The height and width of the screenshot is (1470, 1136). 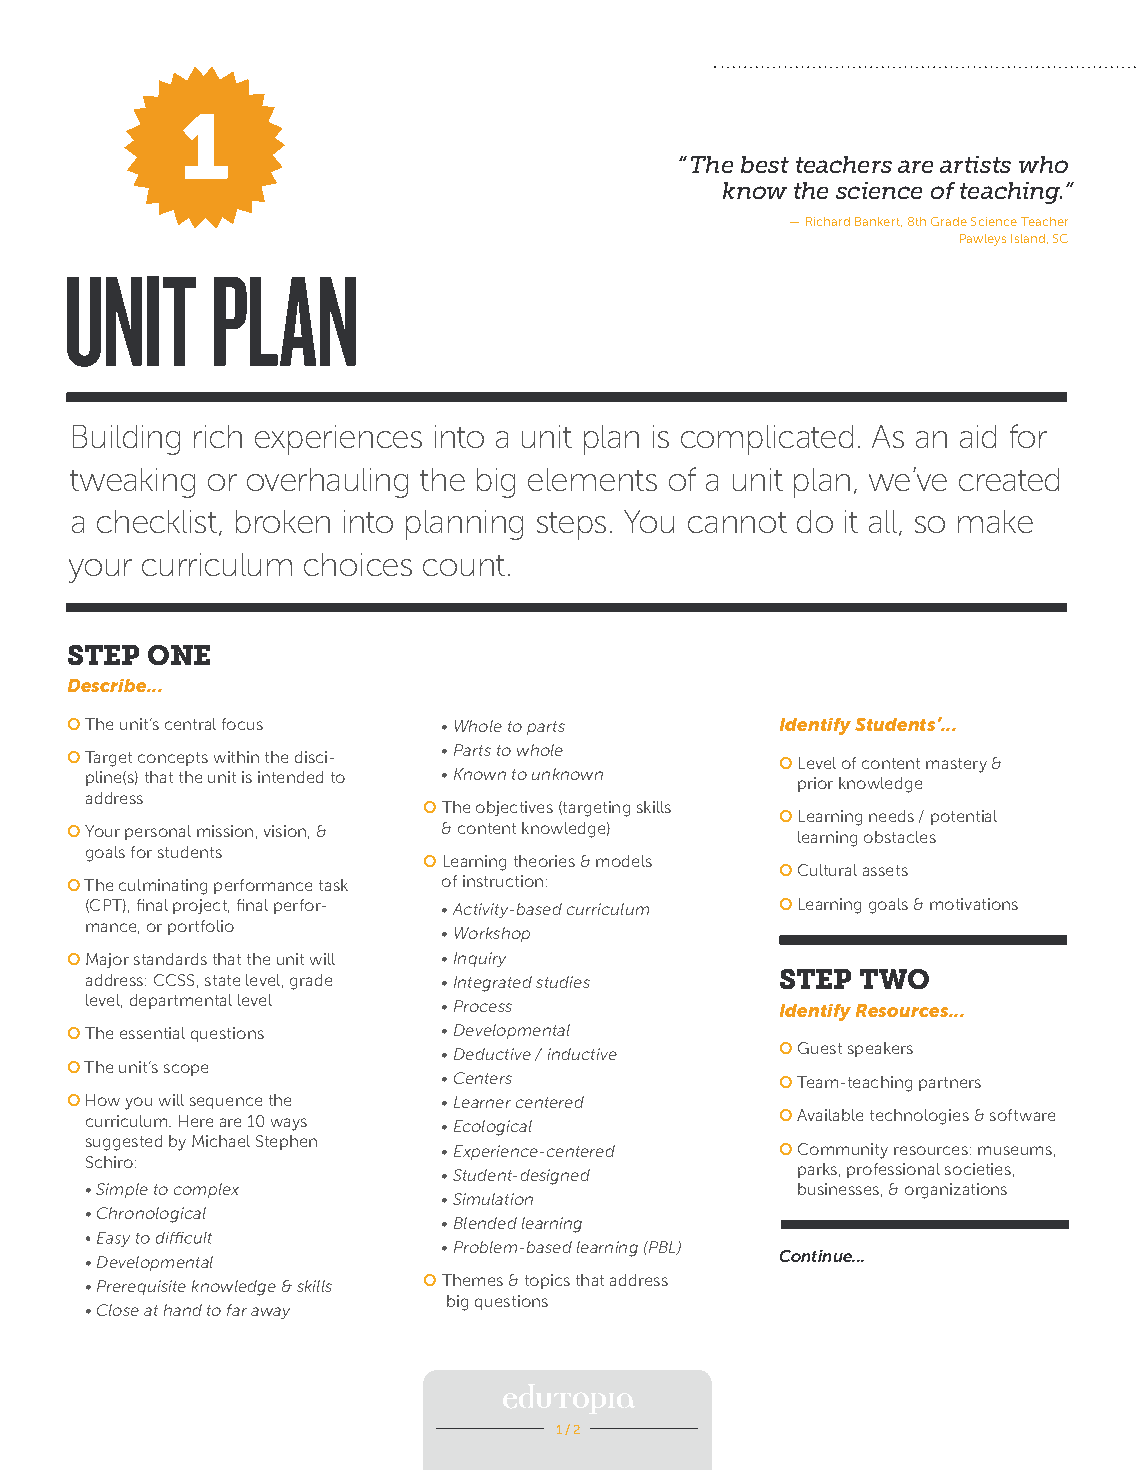 I want to click on objectives, so click(x=514, y=808).
